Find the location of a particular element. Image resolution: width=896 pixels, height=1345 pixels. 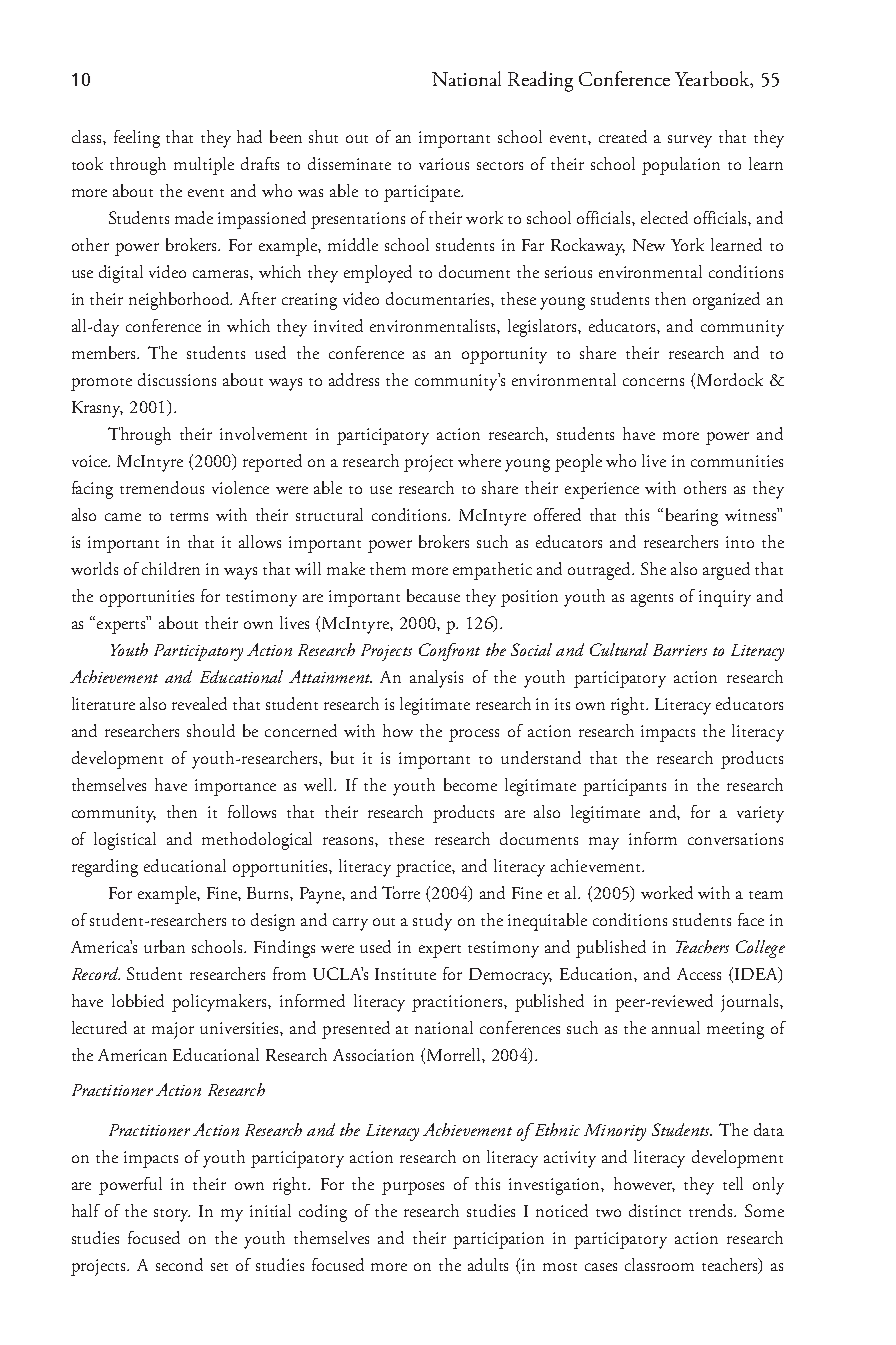

feeling is located at coordinates (137, 139).
